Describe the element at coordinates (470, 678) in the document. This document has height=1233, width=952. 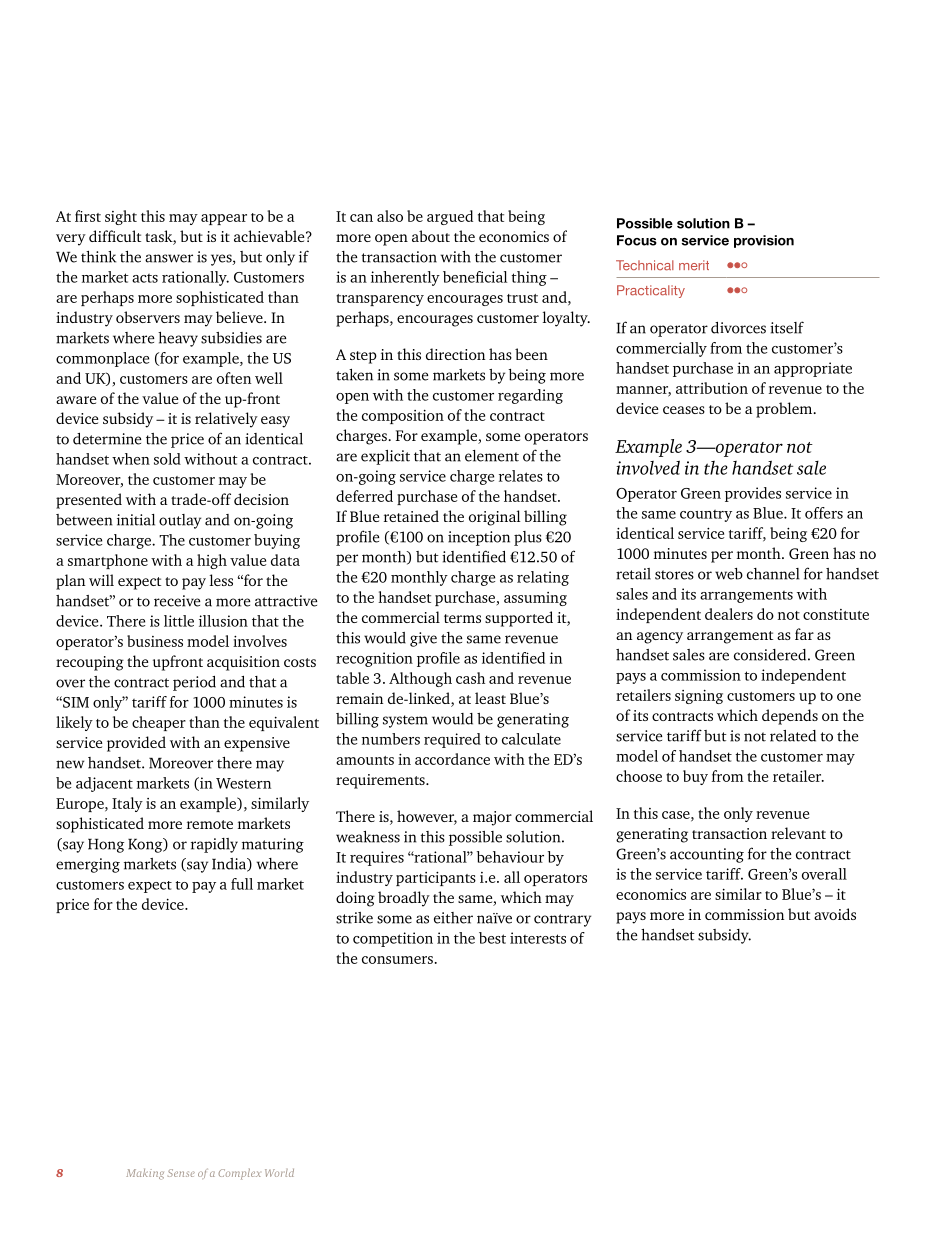
I see `cash` at that location.
